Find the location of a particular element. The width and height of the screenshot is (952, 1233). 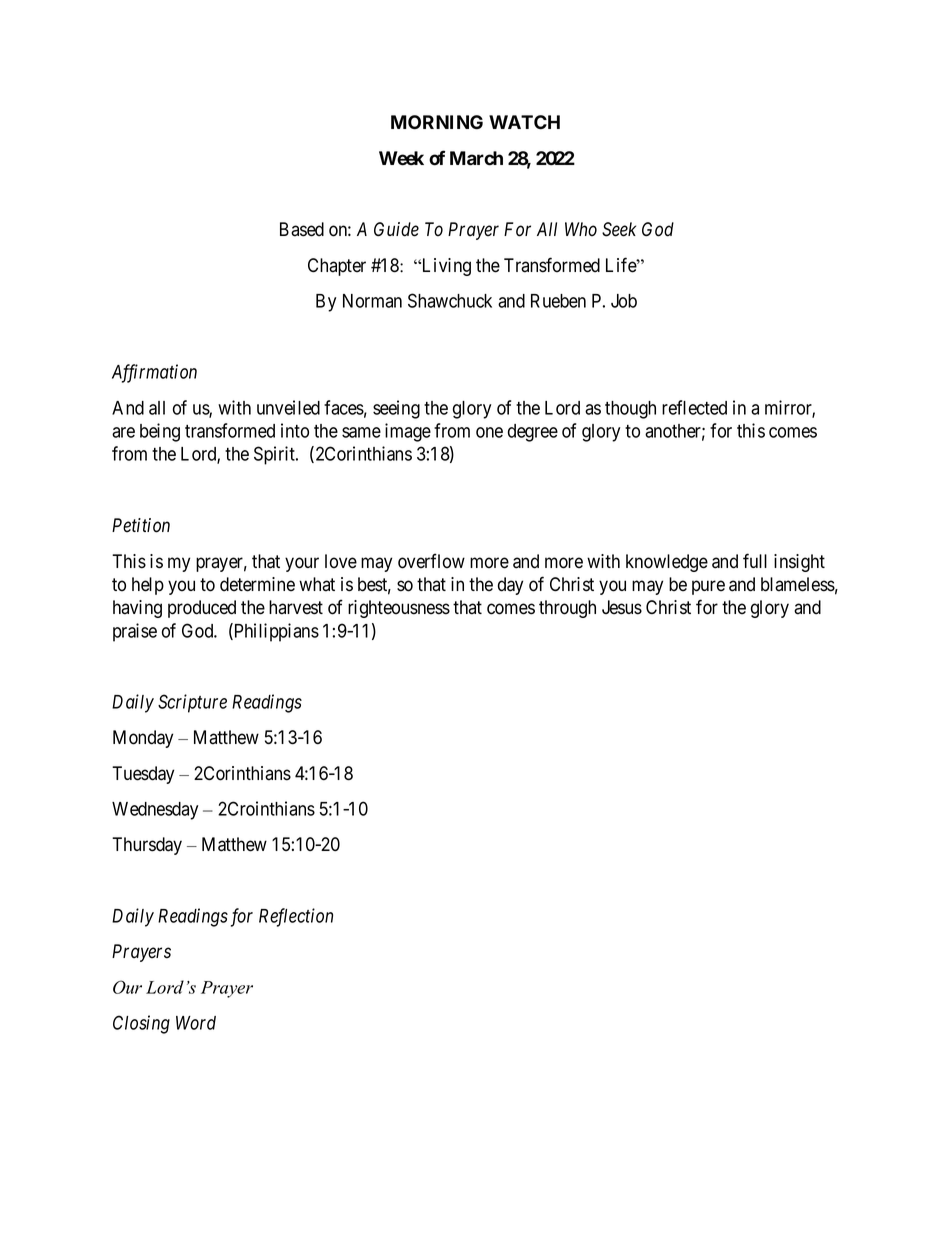

March is located at coordinates (476, 158).
